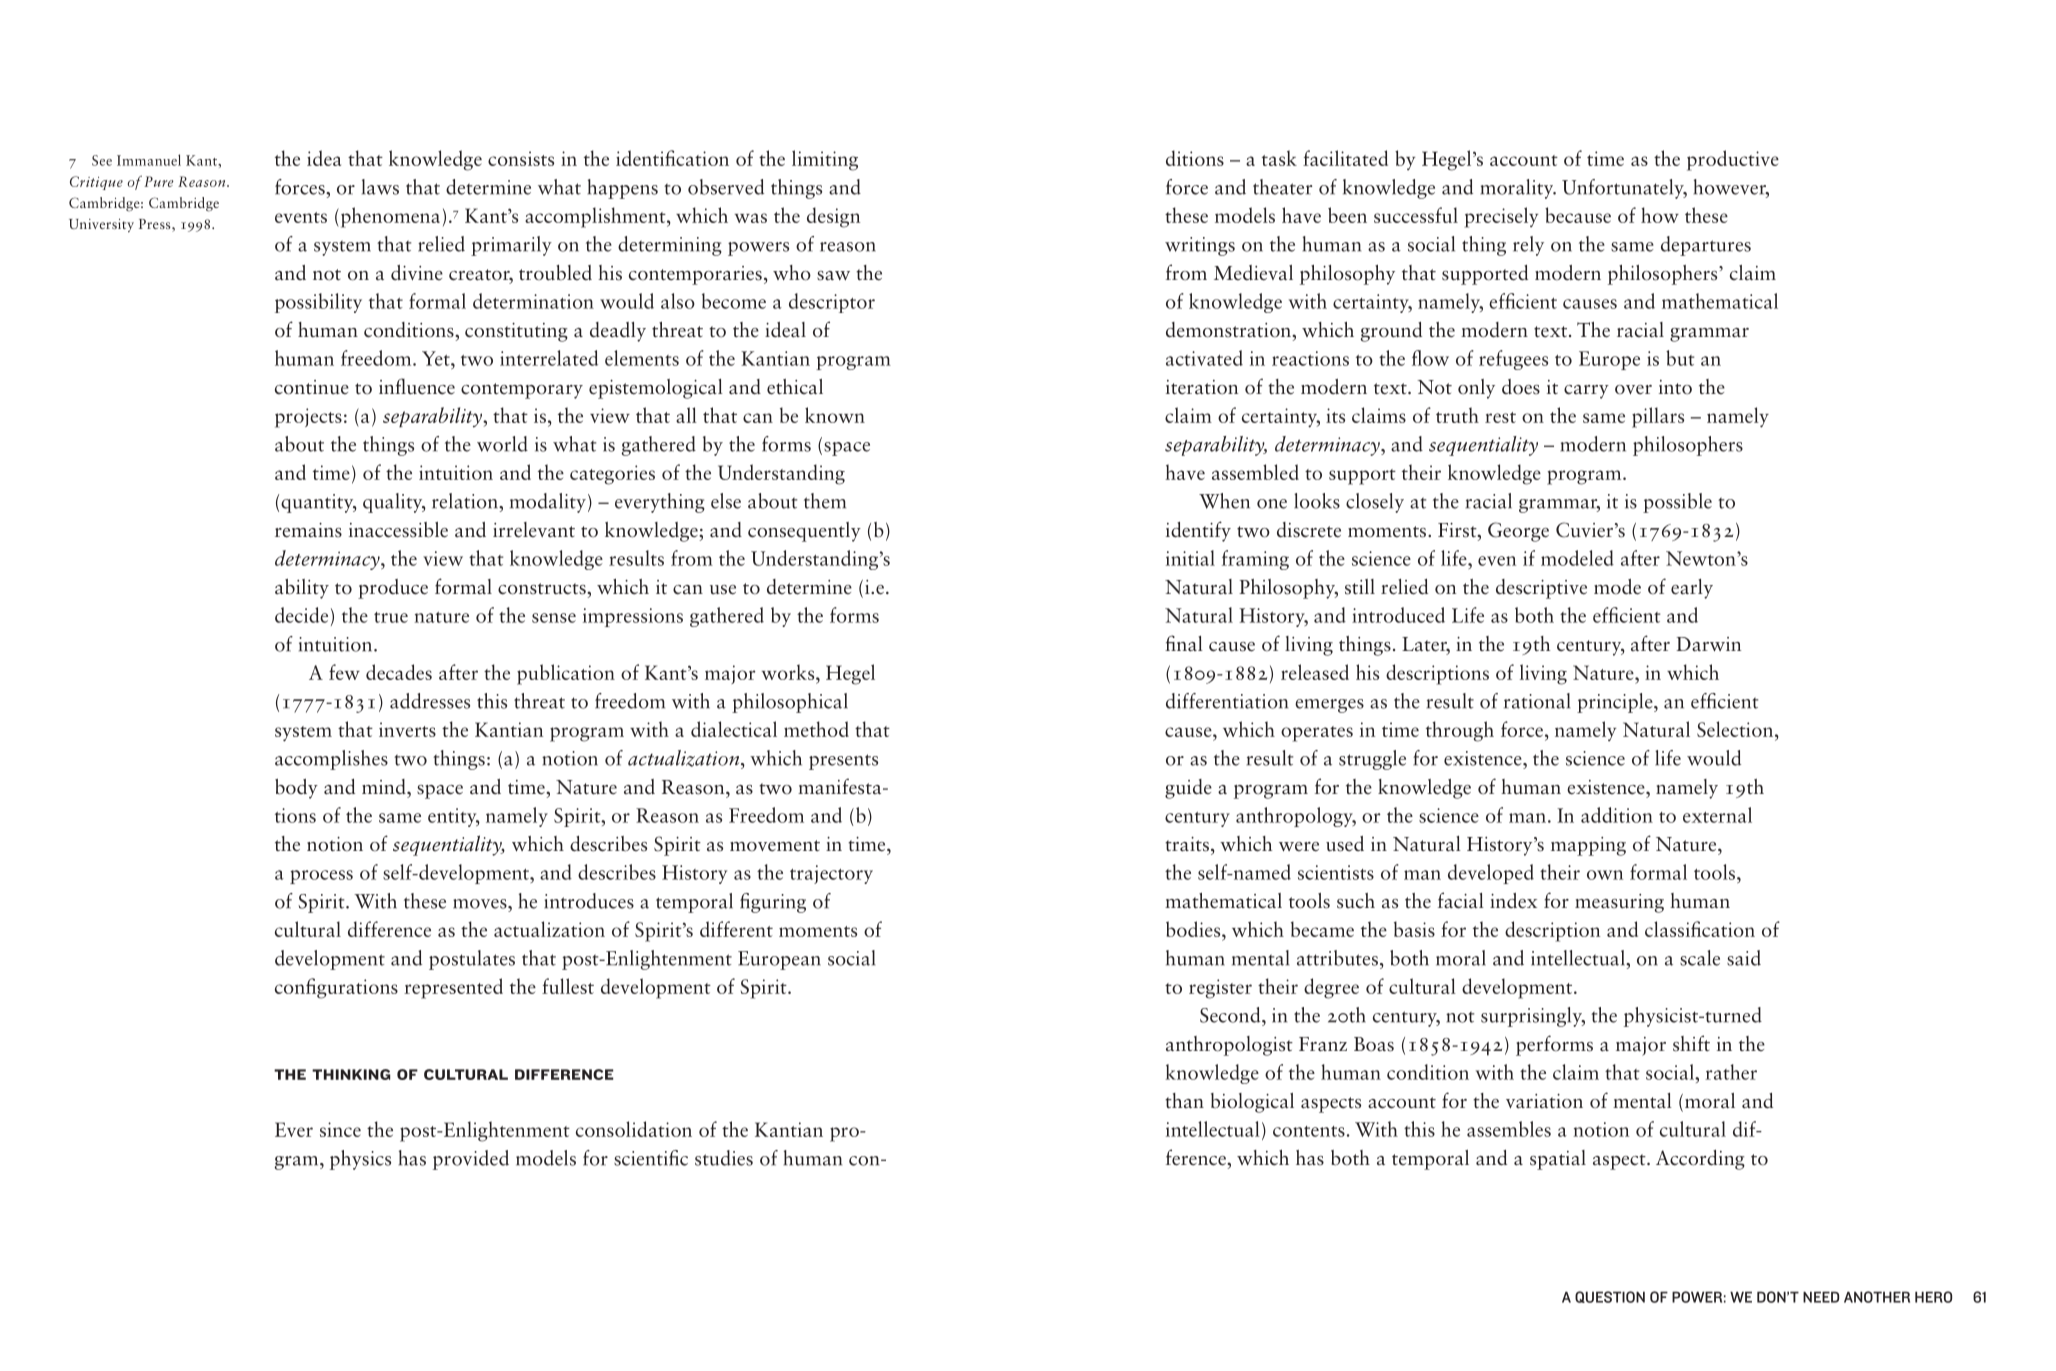 The width and height of the document is (2056, 1371). I want to click on studies, so click(724, 1158).
